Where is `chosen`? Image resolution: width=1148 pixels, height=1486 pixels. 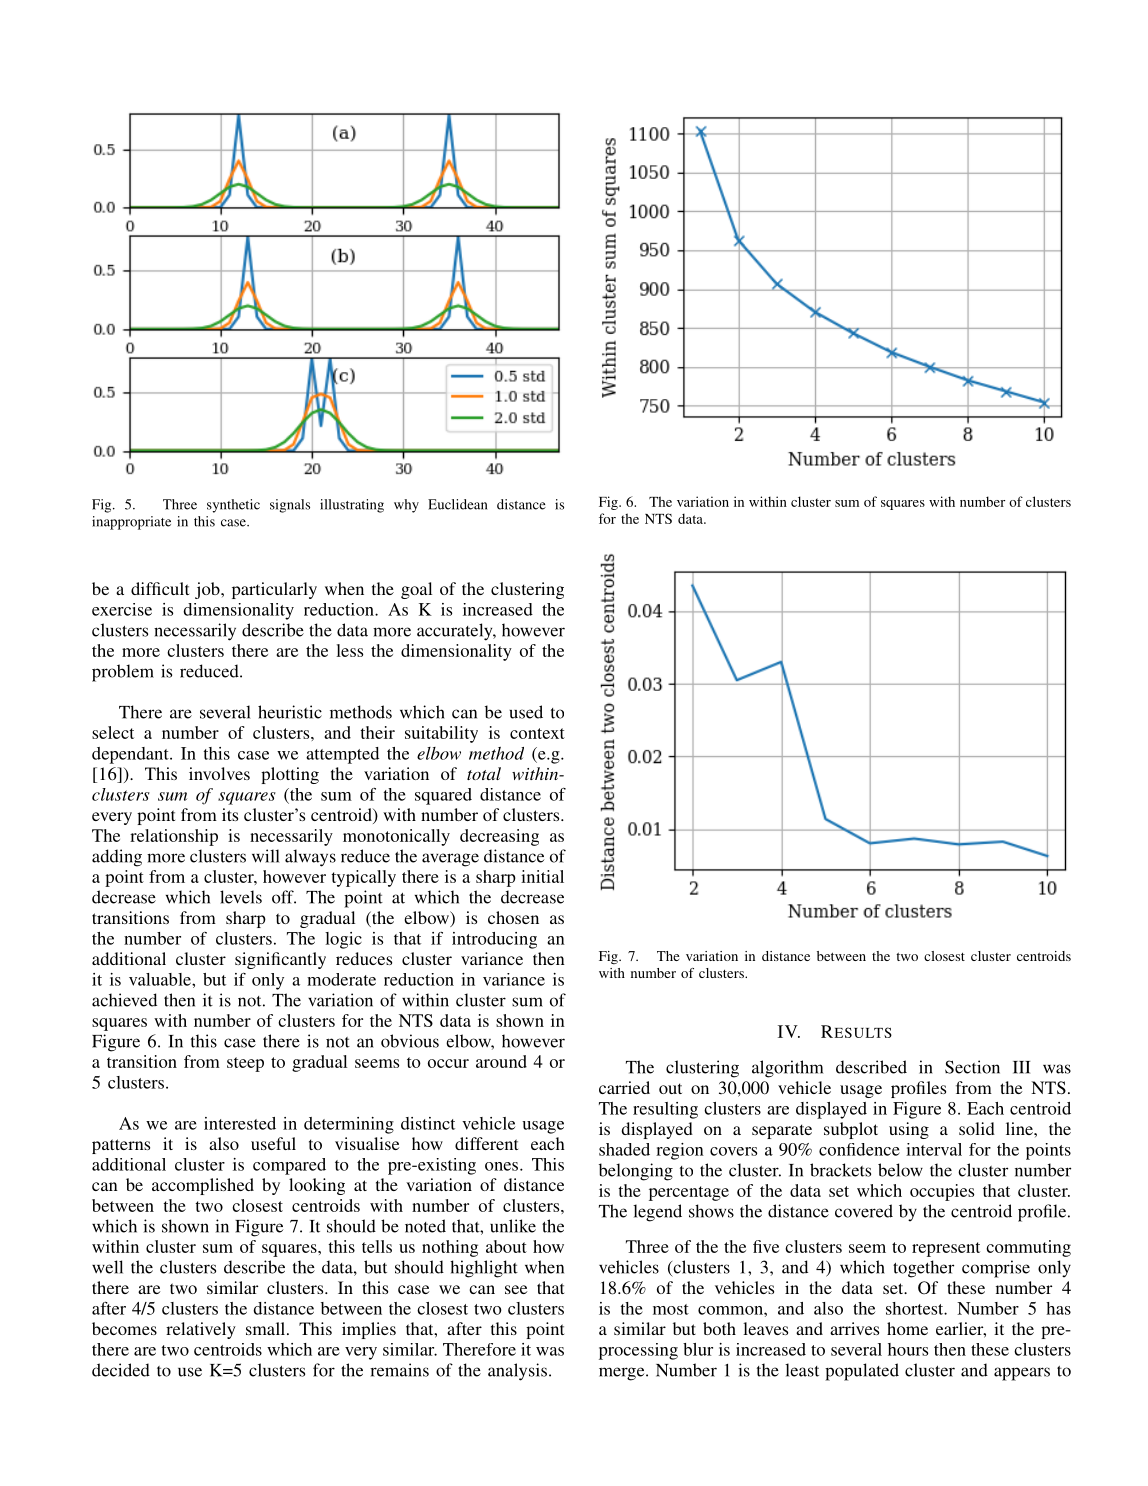
chosen is located at coordinates (513, 917).
